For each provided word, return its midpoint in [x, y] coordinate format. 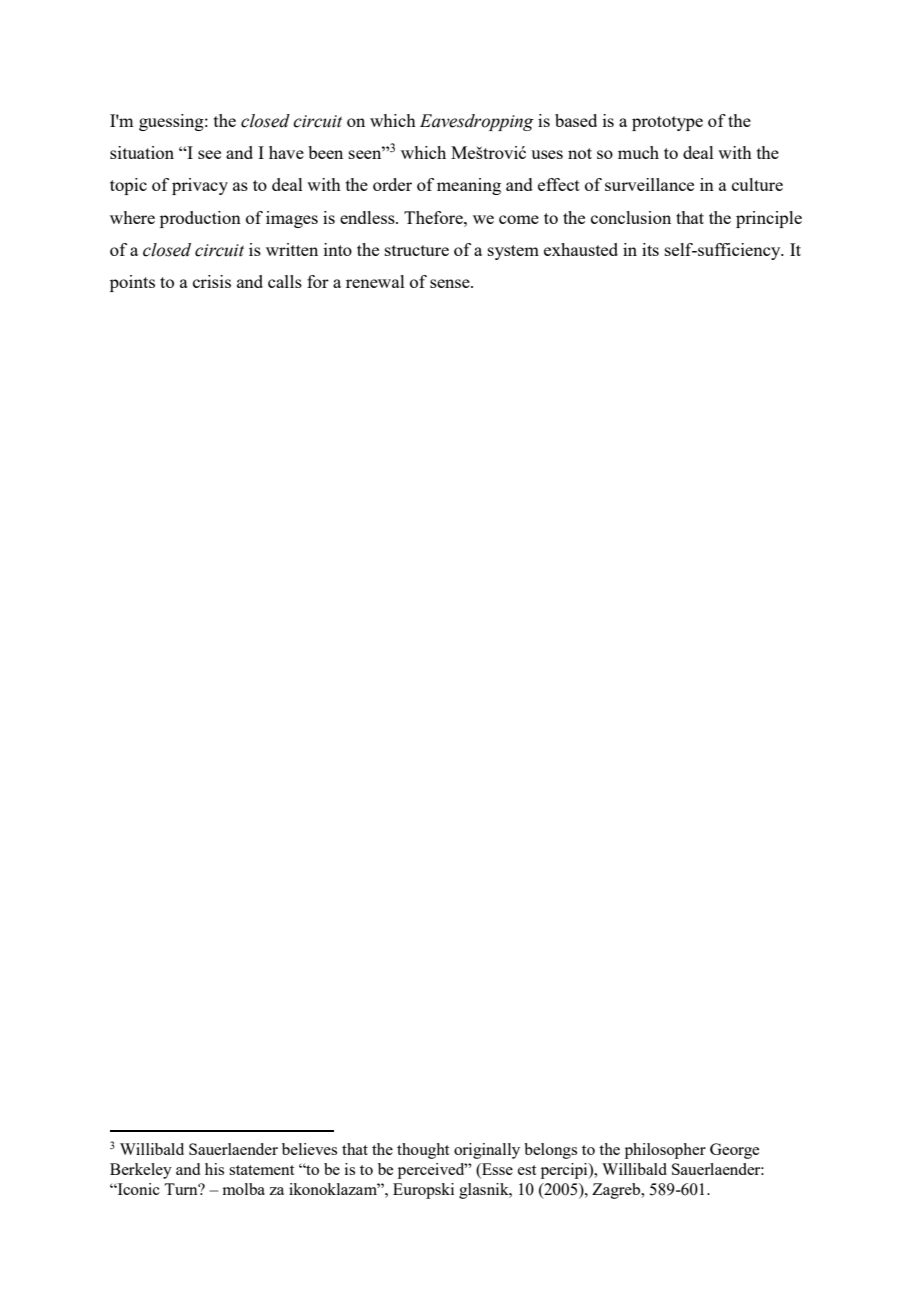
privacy [200, 186]
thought [423, 1151]
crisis [212, 281]
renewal [375, 281]
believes [309, 1149]
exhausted [581, 249]
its [650, 249]
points [132, 283]
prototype [667, 123]
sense [451, 283]
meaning [469, 186]
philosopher [665, 1151]
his [214, 1169]
